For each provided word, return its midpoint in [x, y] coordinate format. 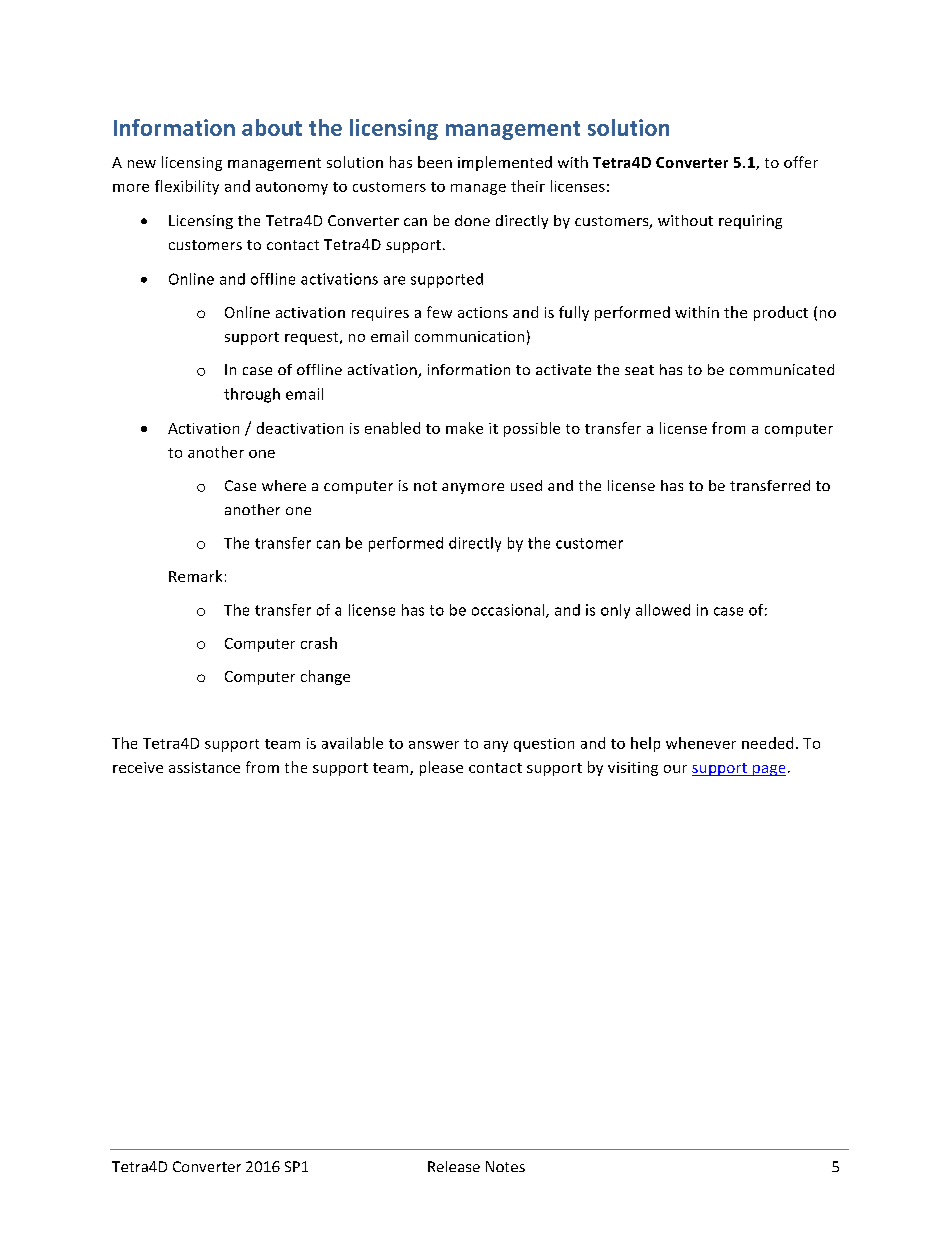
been [435, 162]
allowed [663, 610]
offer [801, 162]
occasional [508, 610]
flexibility [187, 187]
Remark [195, 576]
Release [454, 1166]
